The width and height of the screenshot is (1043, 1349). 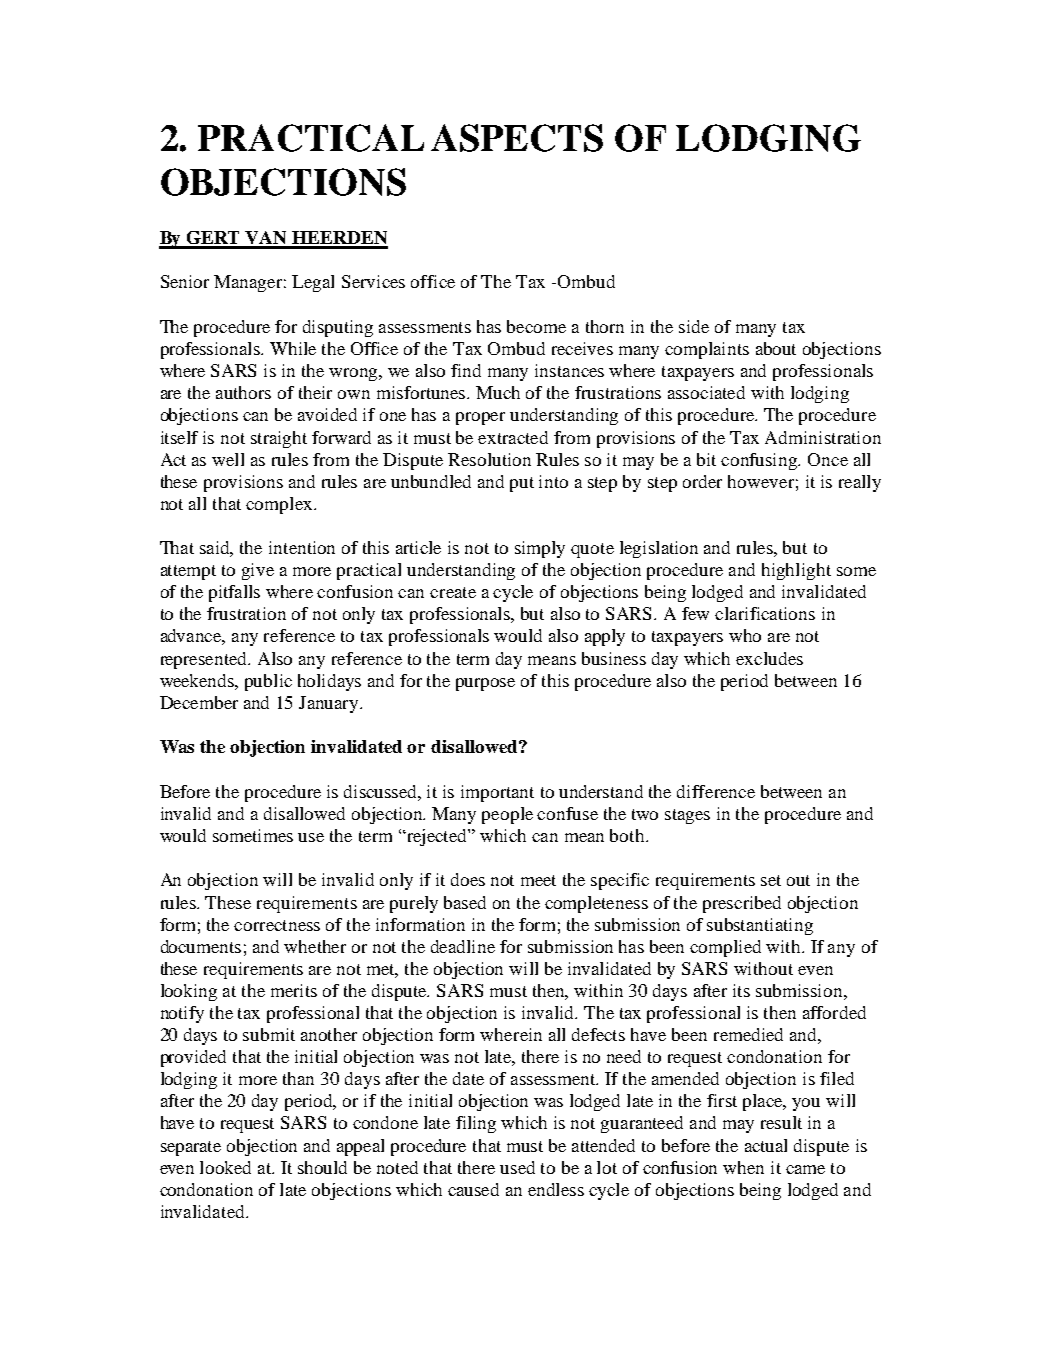 What do you see at coordinates (277, 925) in the screenshot?
I see `correctness` at bounding box center [277, 925].
